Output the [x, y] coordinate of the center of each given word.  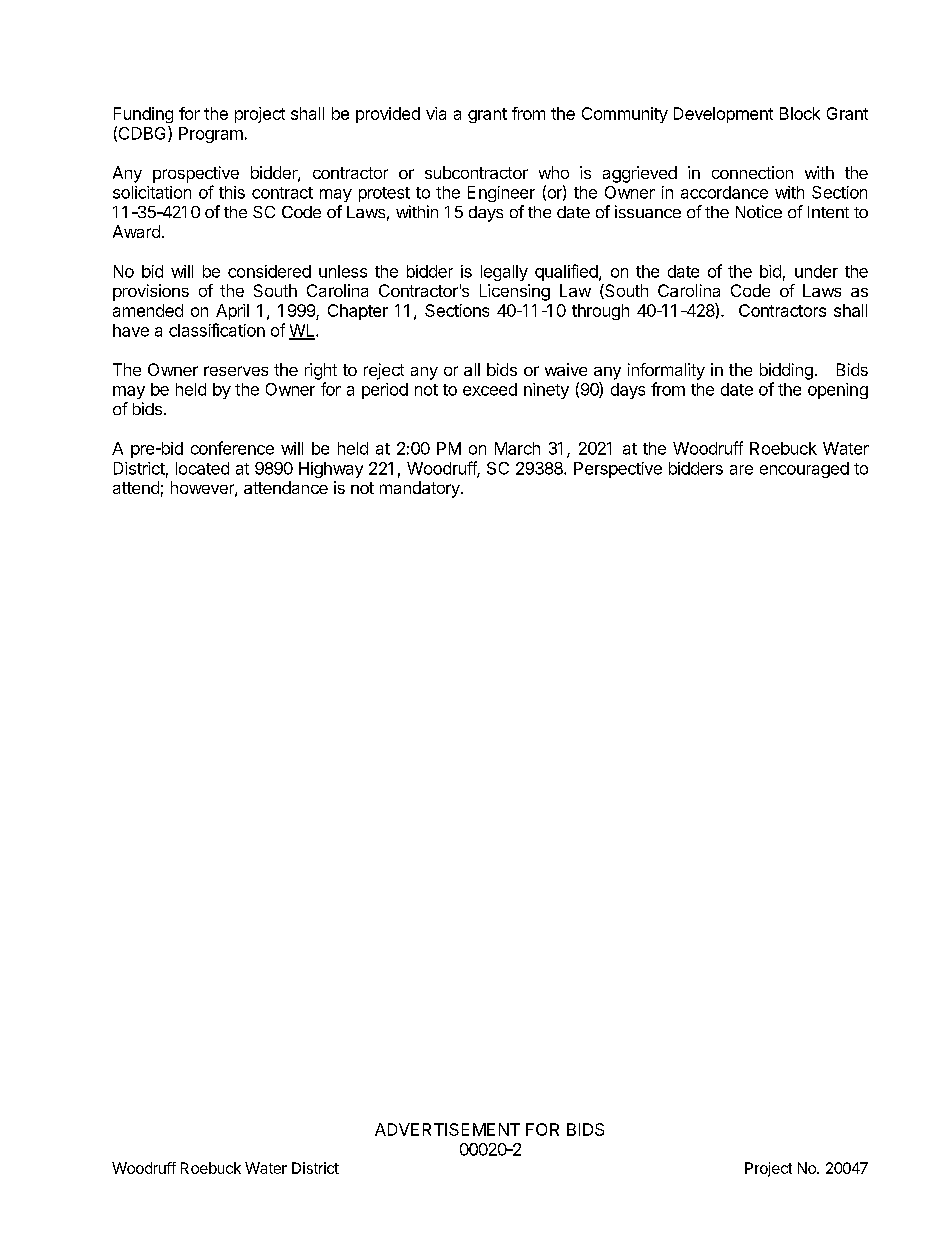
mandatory [421, 489]
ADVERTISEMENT [447, 1129]
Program [211, 135]
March [517, 448]
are [741, 470]
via [436, 113]
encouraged [804, 470]
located [202, 468]
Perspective [618, 470]
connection [752, 172]
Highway [331, 470]
